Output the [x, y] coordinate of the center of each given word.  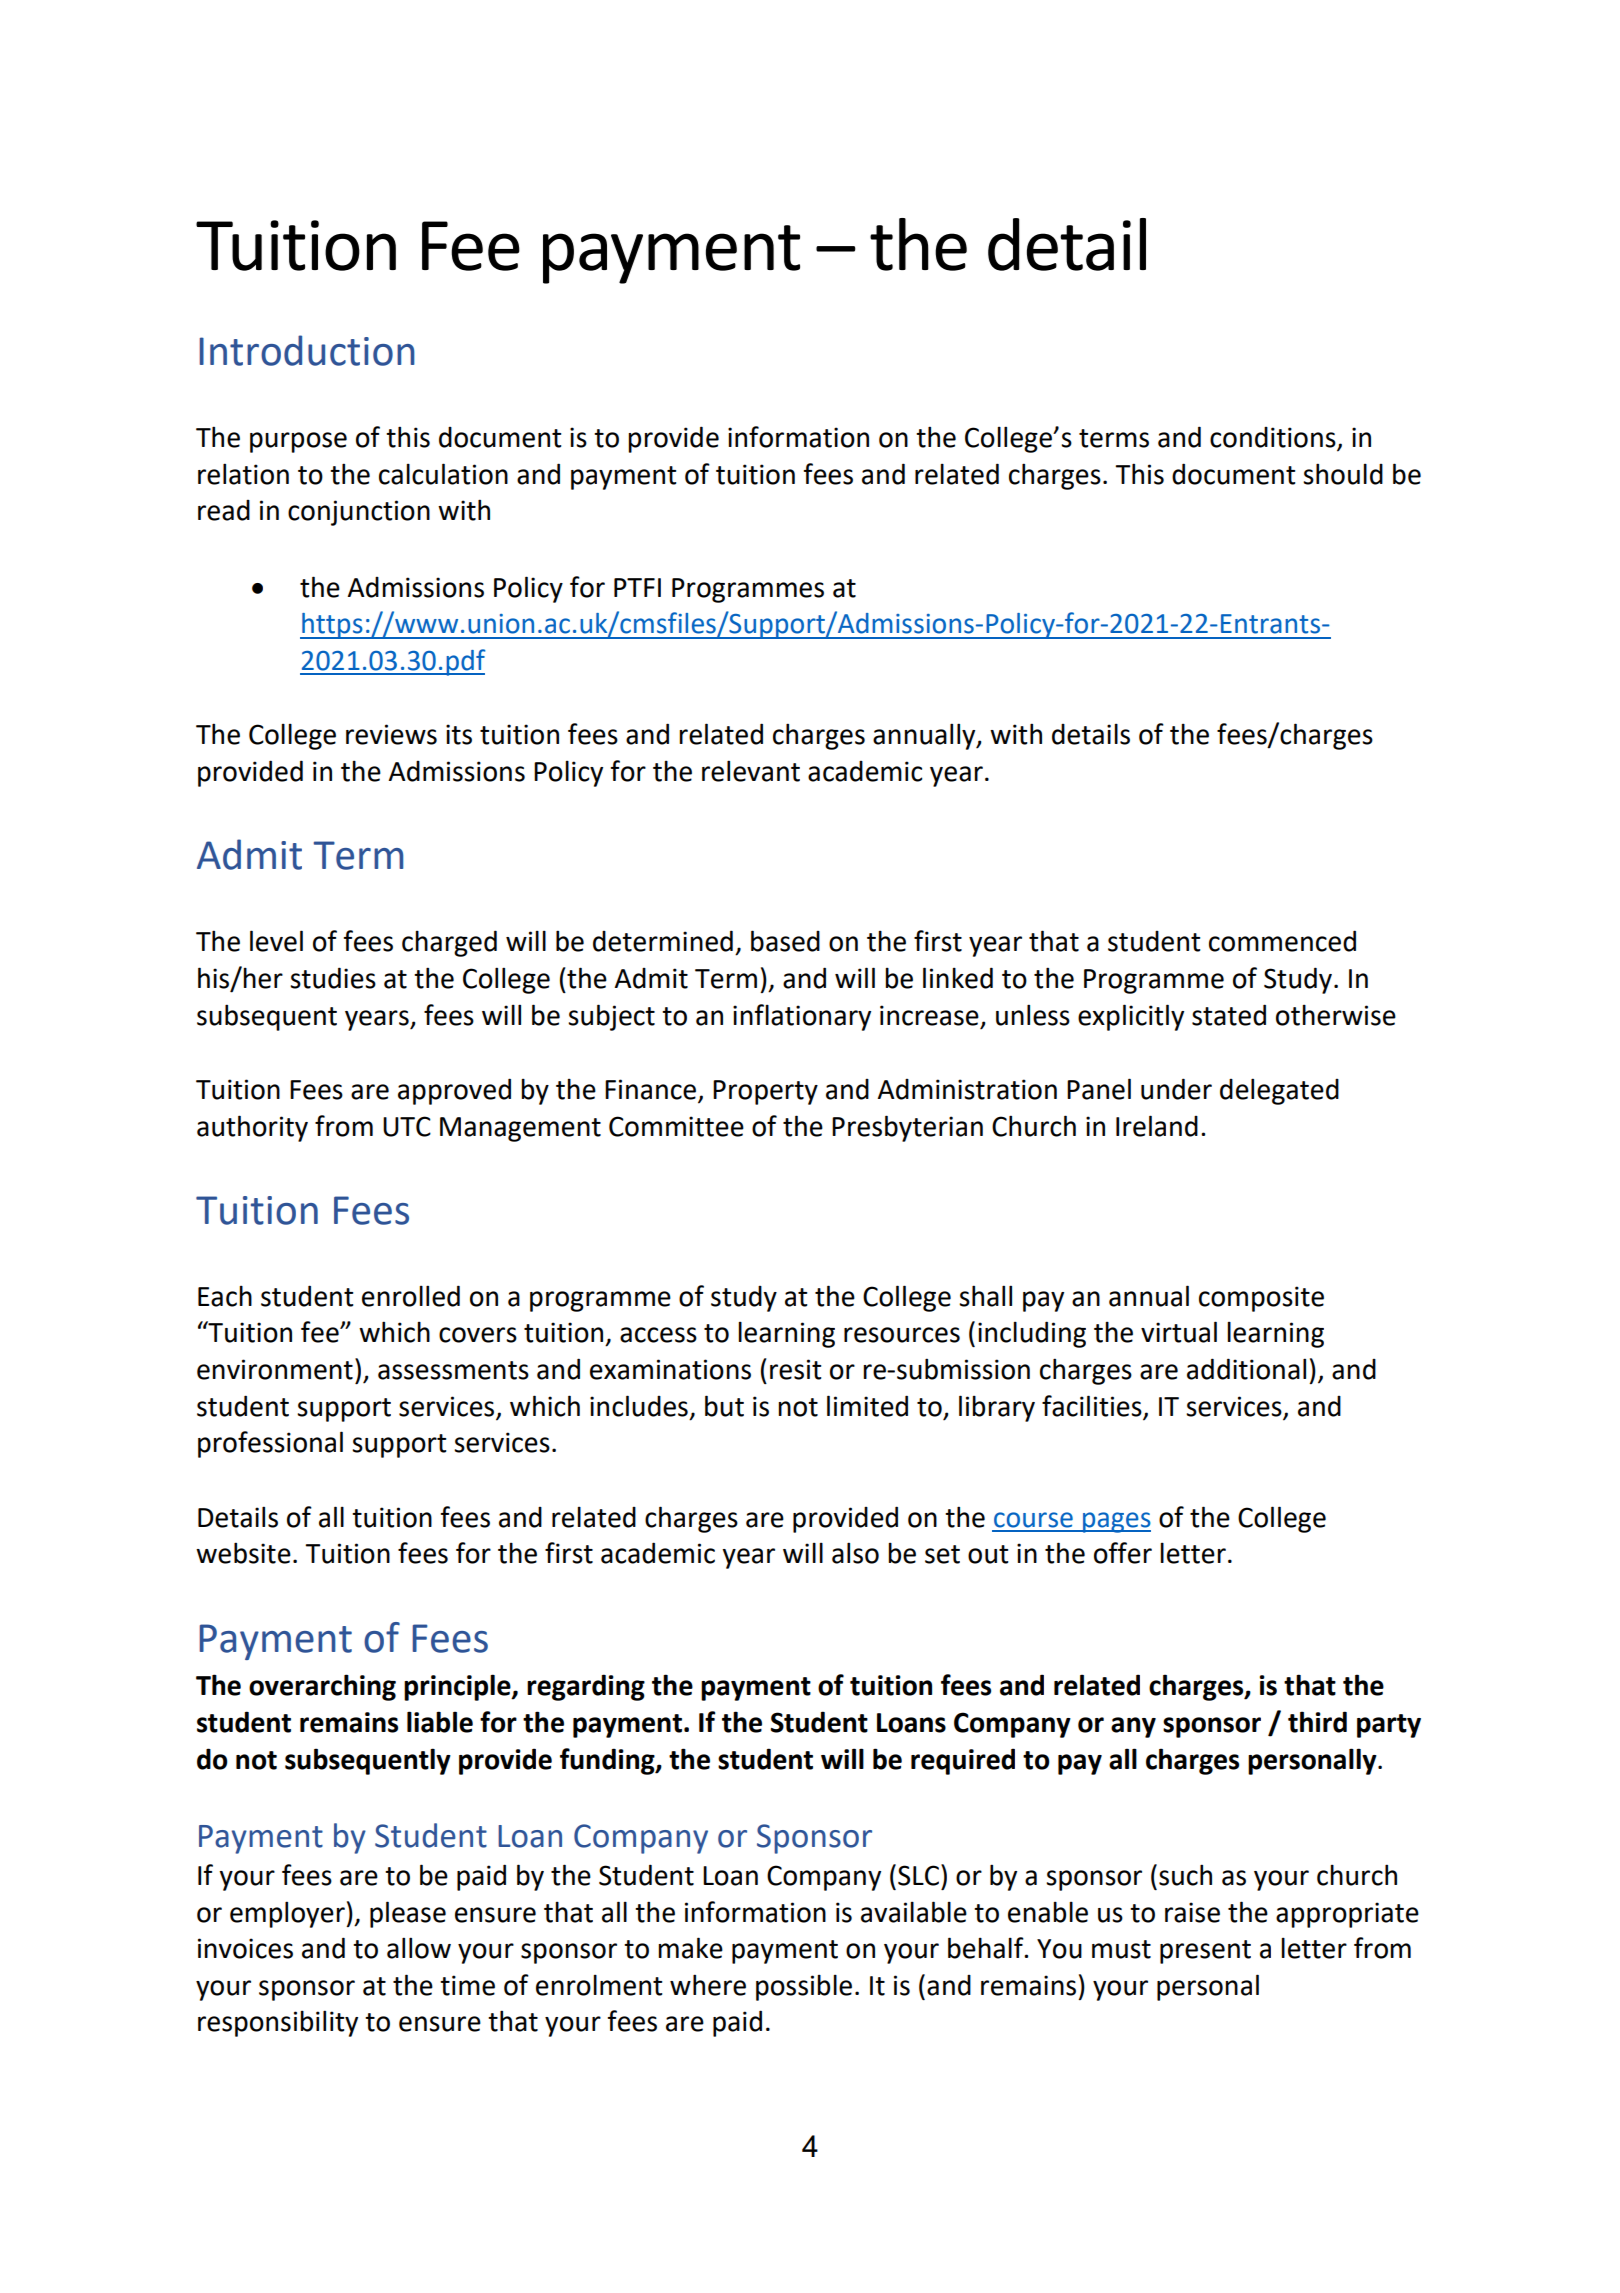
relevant [751, 771]
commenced [1282, 941]
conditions [1274, 438]
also [855, 1553]
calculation [443, 474]
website [243, 1553]
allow [419, 1948]
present [1205, 1952]
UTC [407, 1126]
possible [804, 1987]
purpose [298, 442]
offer [1123, 1553]
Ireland [1157, 1126]
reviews [391, 734]
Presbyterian [907, 1128]
